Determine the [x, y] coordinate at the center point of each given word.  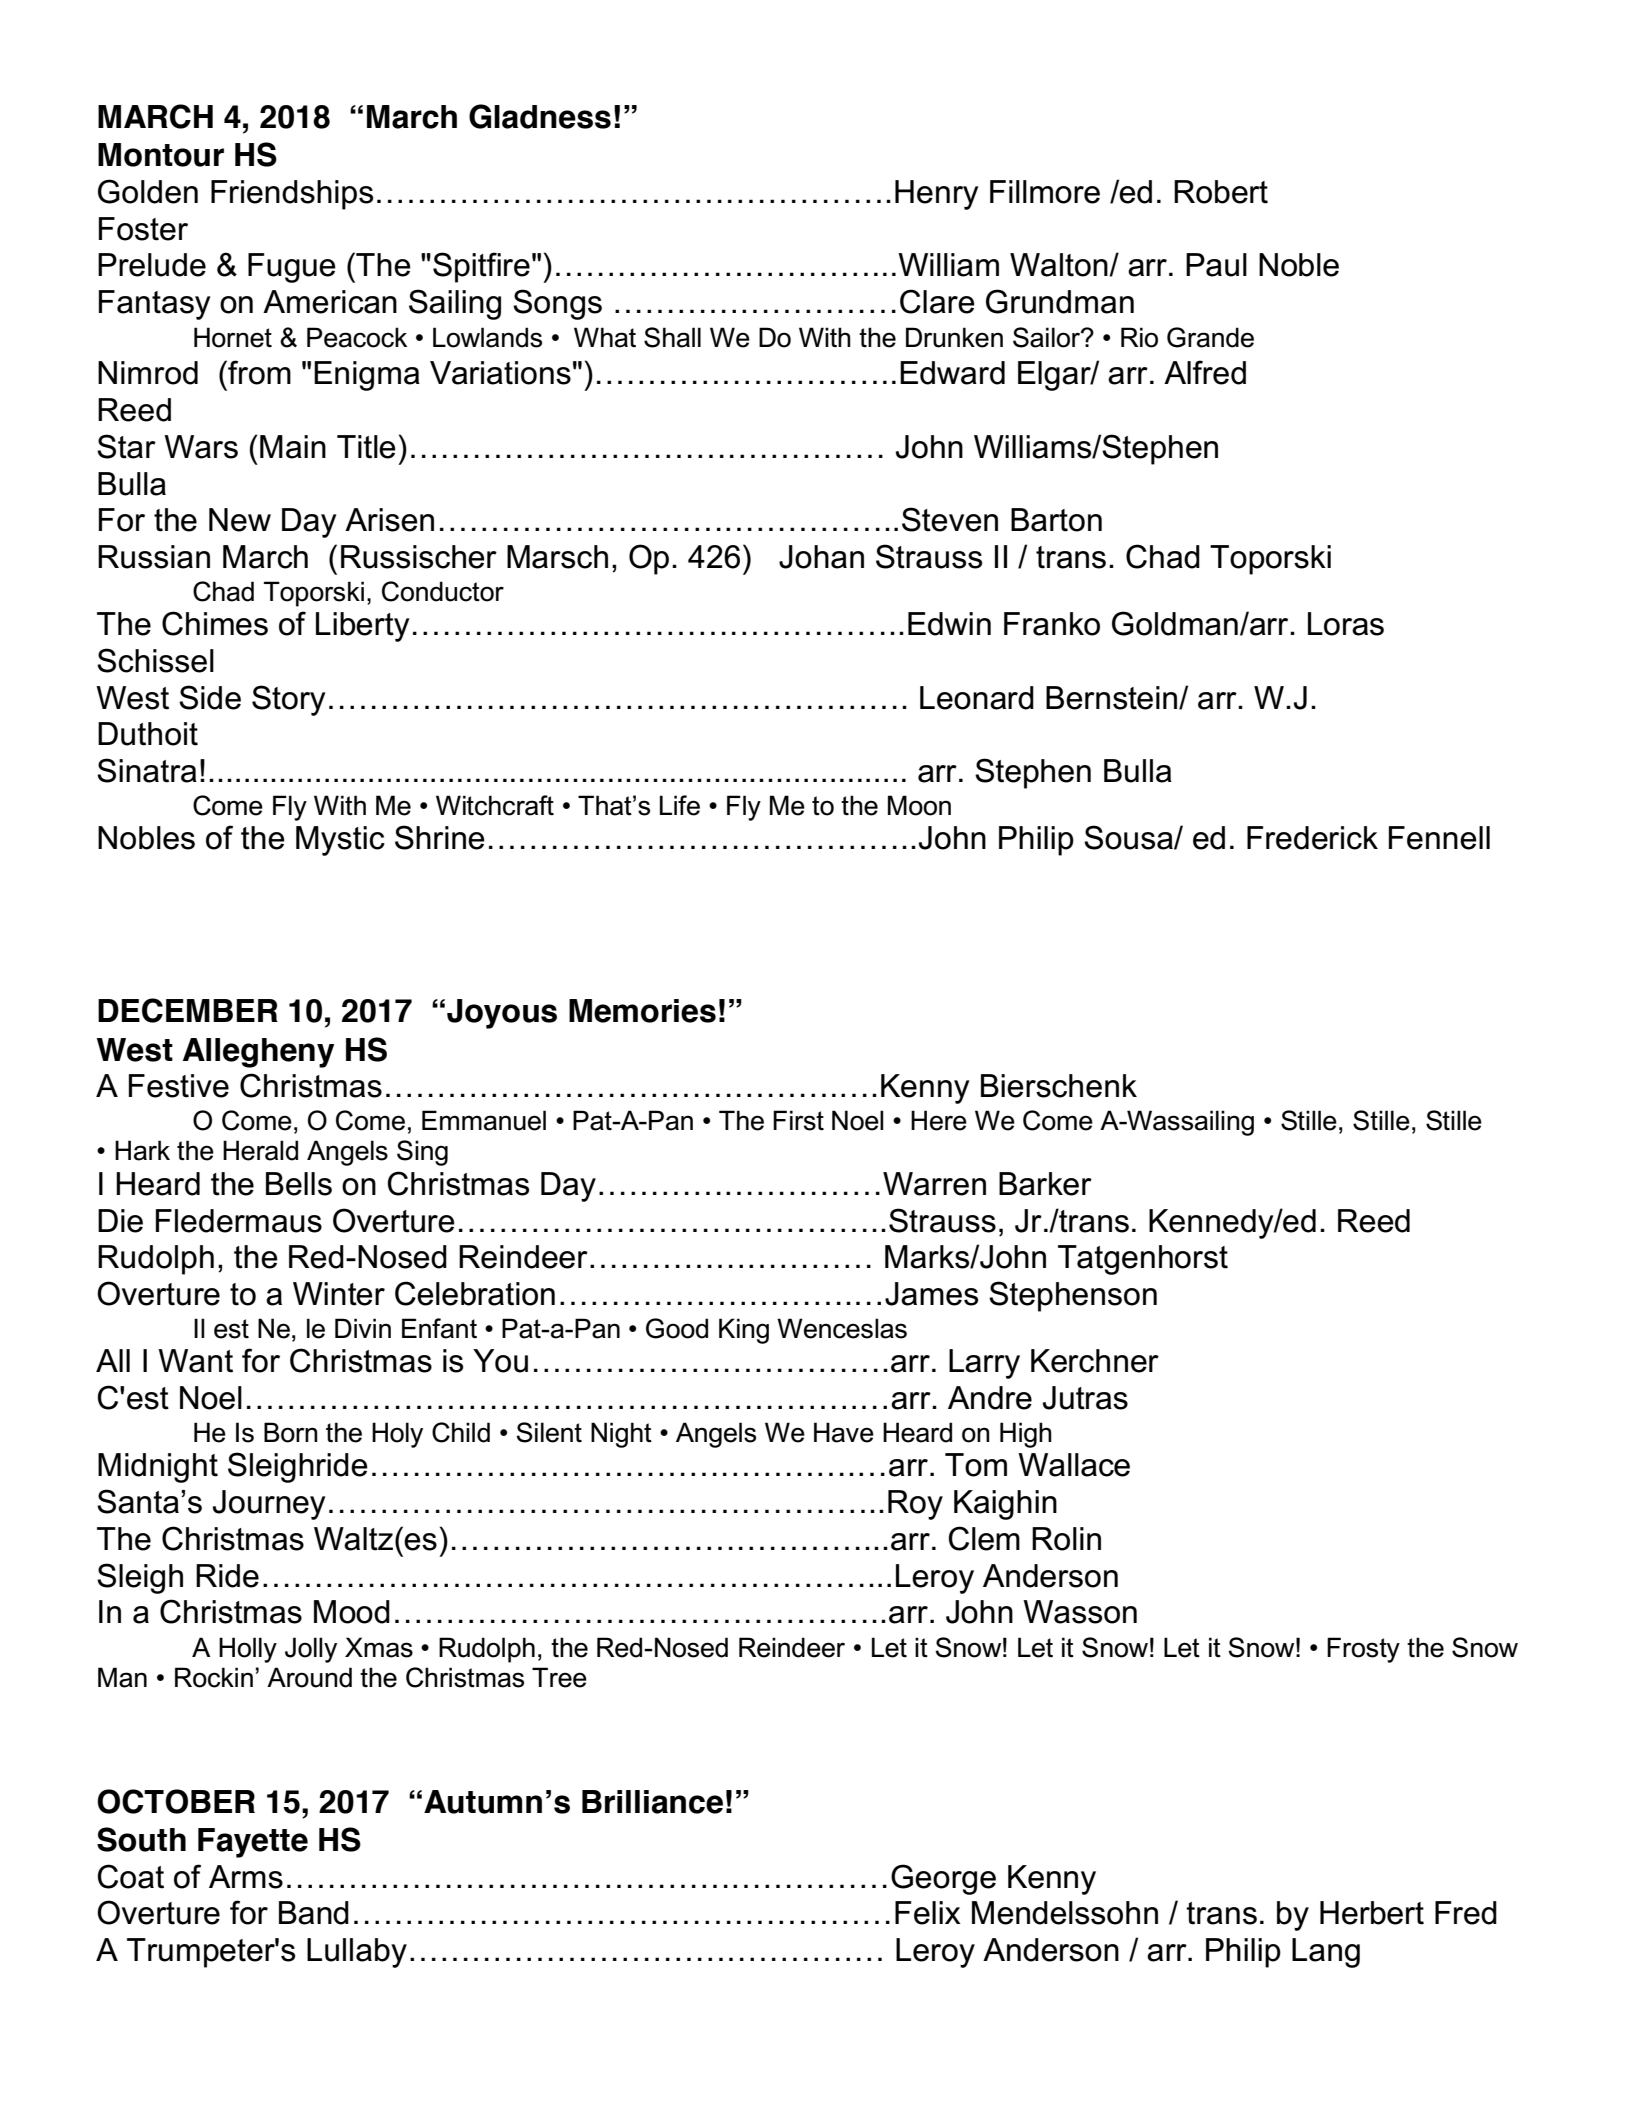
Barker [1045, 1184]
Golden [148, 191]
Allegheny [258, 1053]
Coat [131, 1876]
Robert [1221, 192]
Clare [937, 301]
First [798, 1120]
